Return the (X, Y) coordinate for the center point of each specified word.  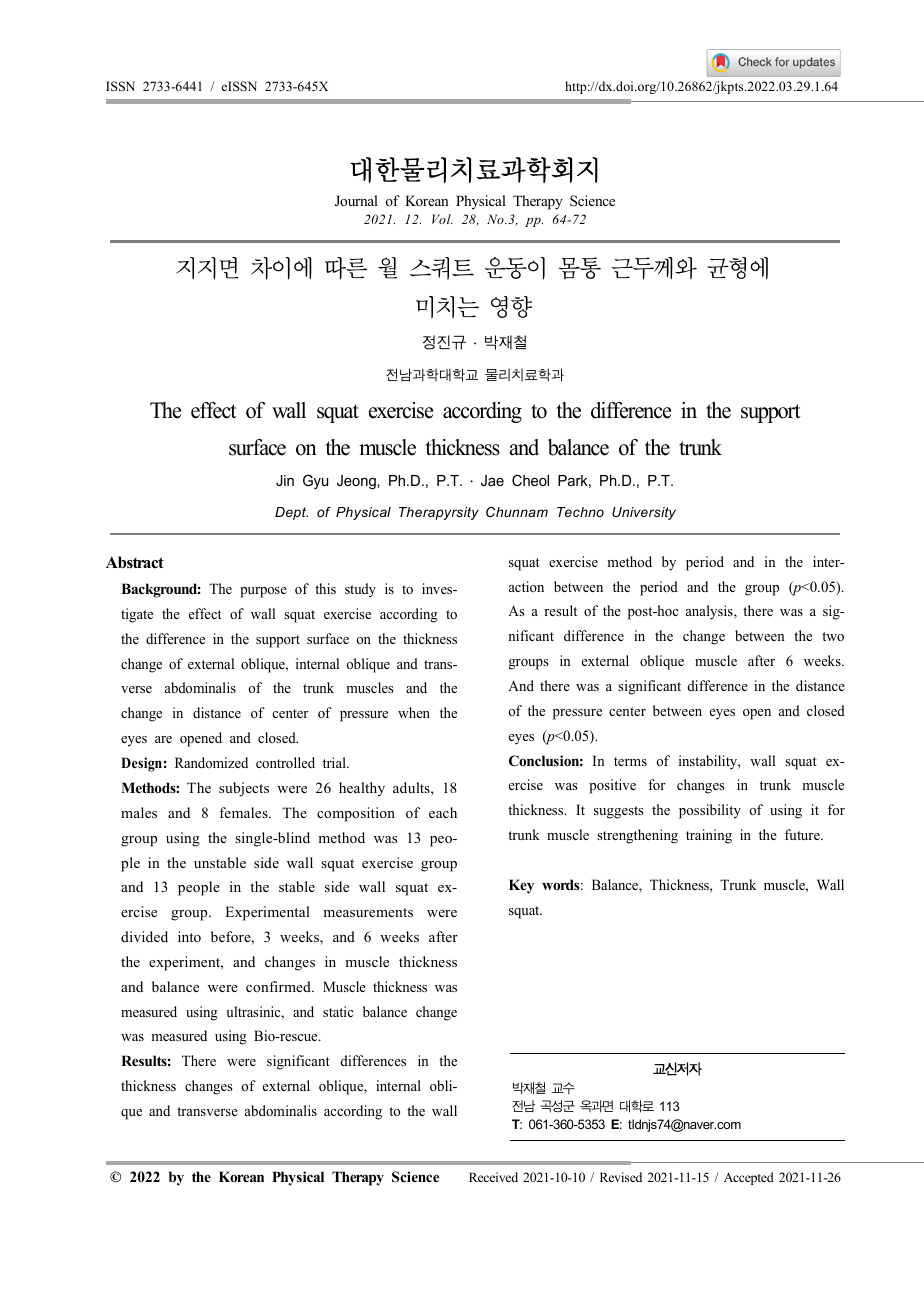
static (338, 1011)
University (644, 513)
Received (493, 1177)
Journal (356, 201)
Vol (442, 219)
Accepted (749, 1178)
